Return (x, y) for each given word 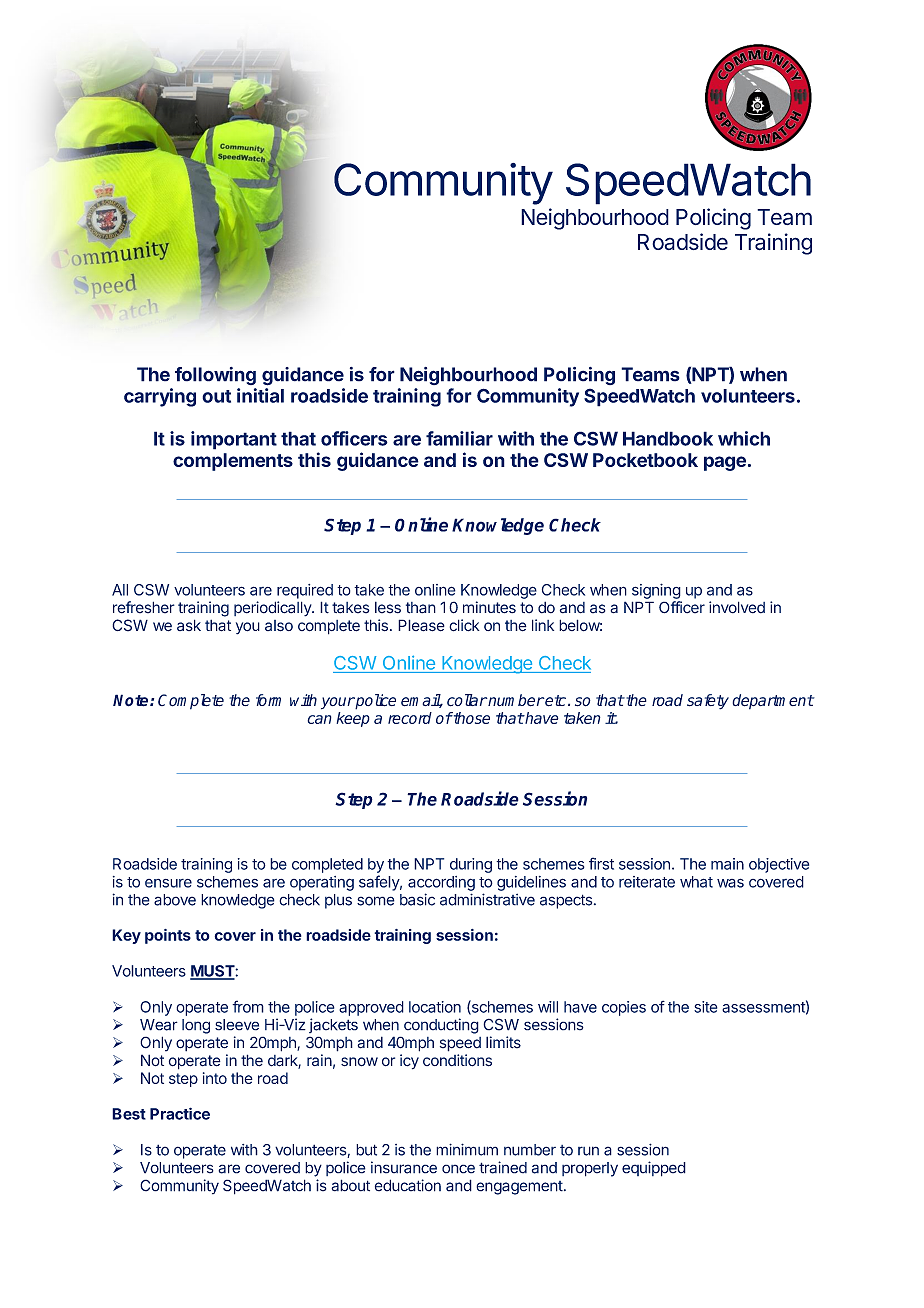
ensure (168, 883)
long (196, 1026)
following (215, 376)
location (435, 1007)
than (421, 608)
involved (737, 607)
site (706, 1007)
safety (708, 702)
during (471, 865)
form (268, 700)
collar (467, 700)
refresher (144, 607)
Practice (180, 1113)
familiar (459, 438)
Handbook (668, 438)
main (727, 864)
